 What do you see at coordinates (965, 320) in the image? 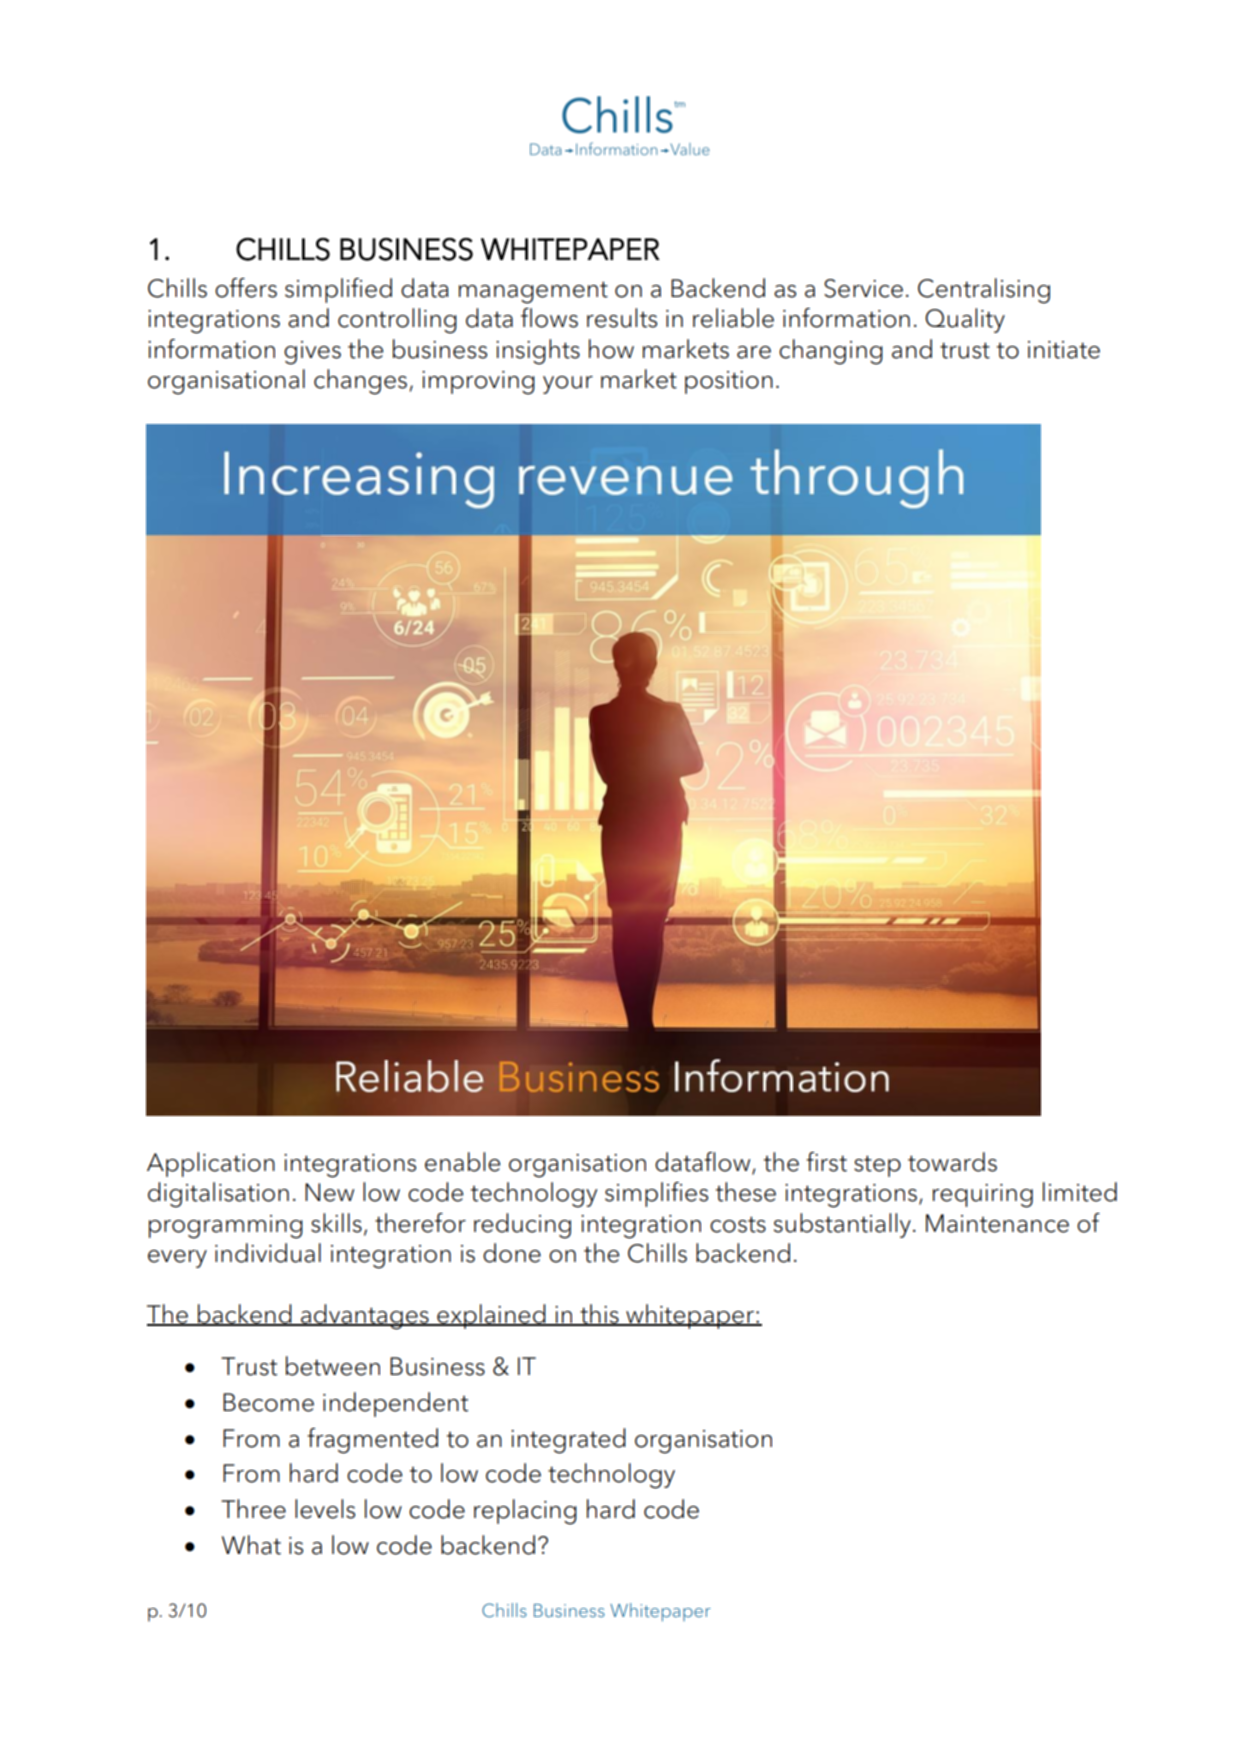
I see `Quality` at bounding box center [965, 320].
